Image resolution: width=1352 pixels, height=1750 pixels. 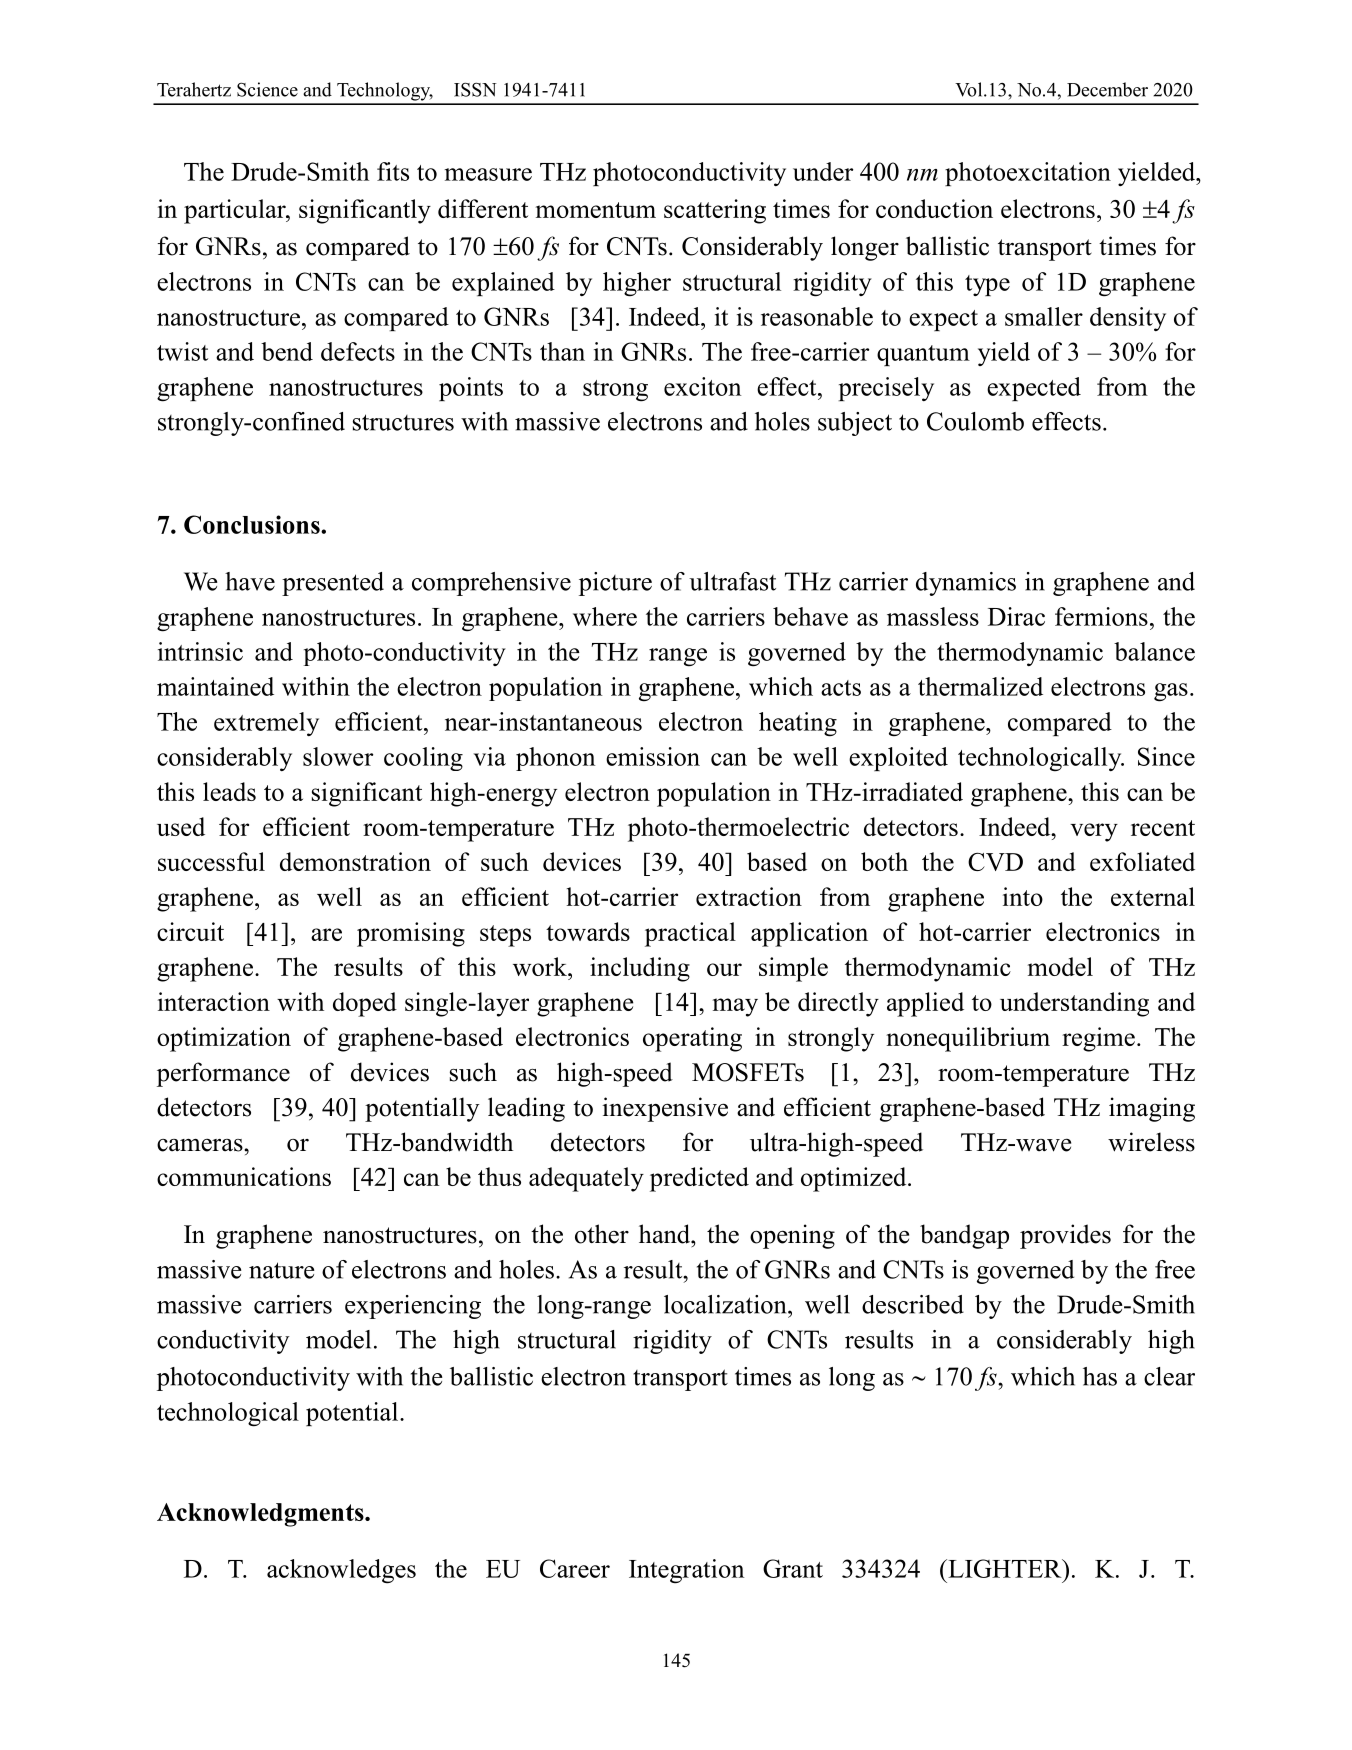 I want to click on provides, so click(x=1065, y=1236).
